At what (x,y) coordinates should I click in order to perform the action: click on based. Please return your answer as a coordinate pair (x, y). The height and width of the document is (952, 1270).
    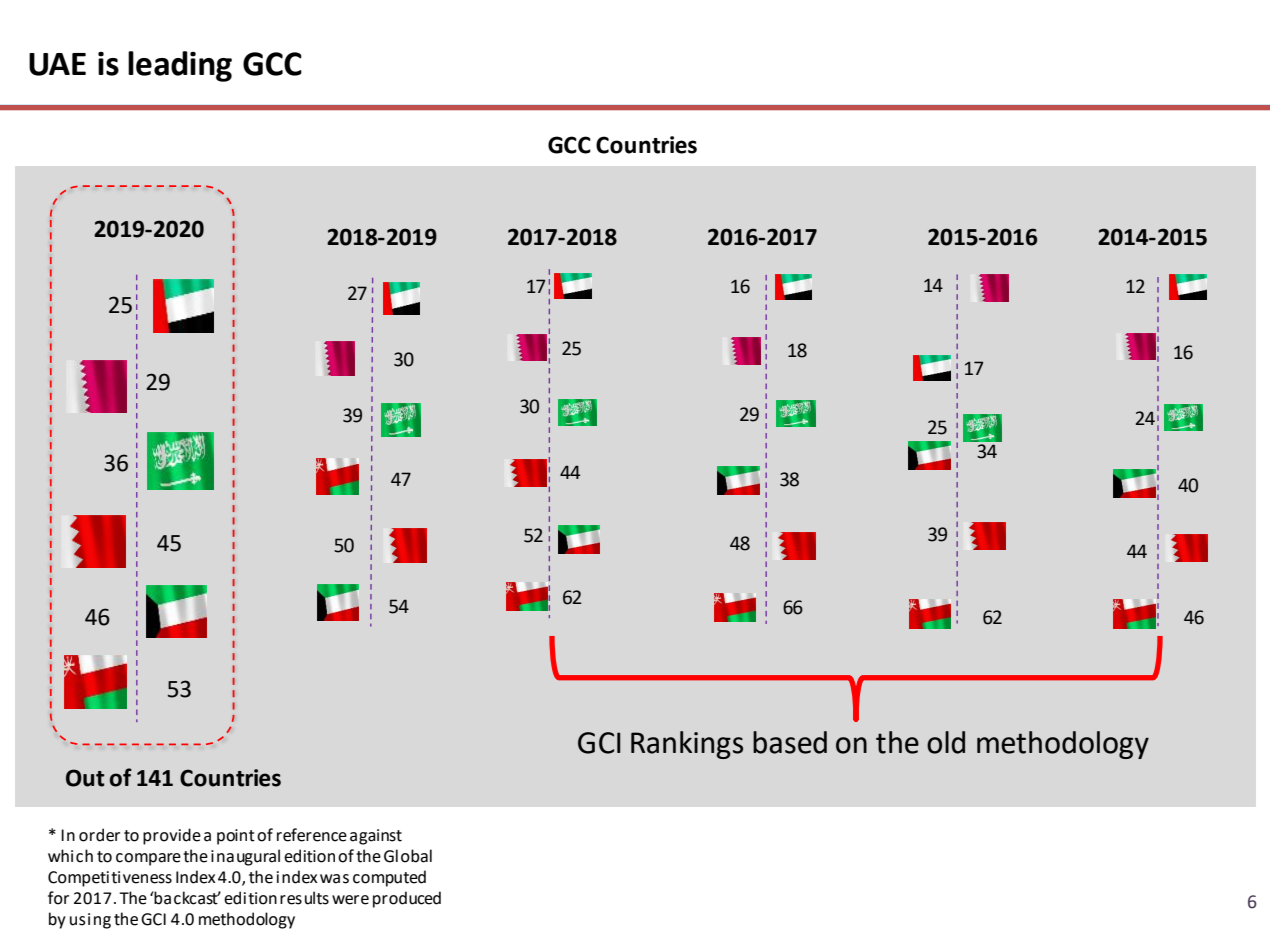
    Looking at the image, I should click on (790, 742).
